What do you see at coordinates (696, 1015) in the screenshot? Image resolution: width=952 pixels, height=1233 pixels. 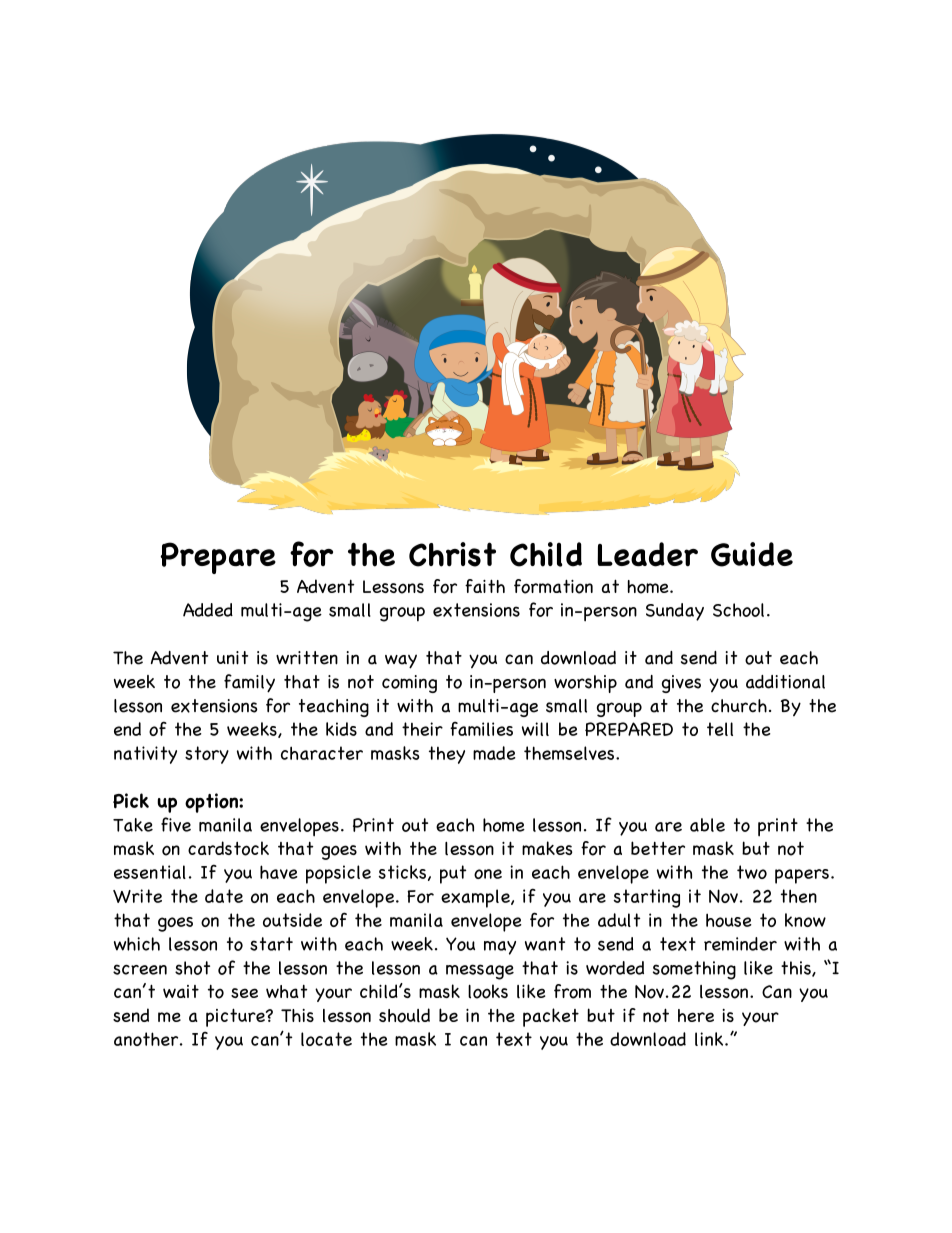 I see `here` at bounding box center [696, 1015].
